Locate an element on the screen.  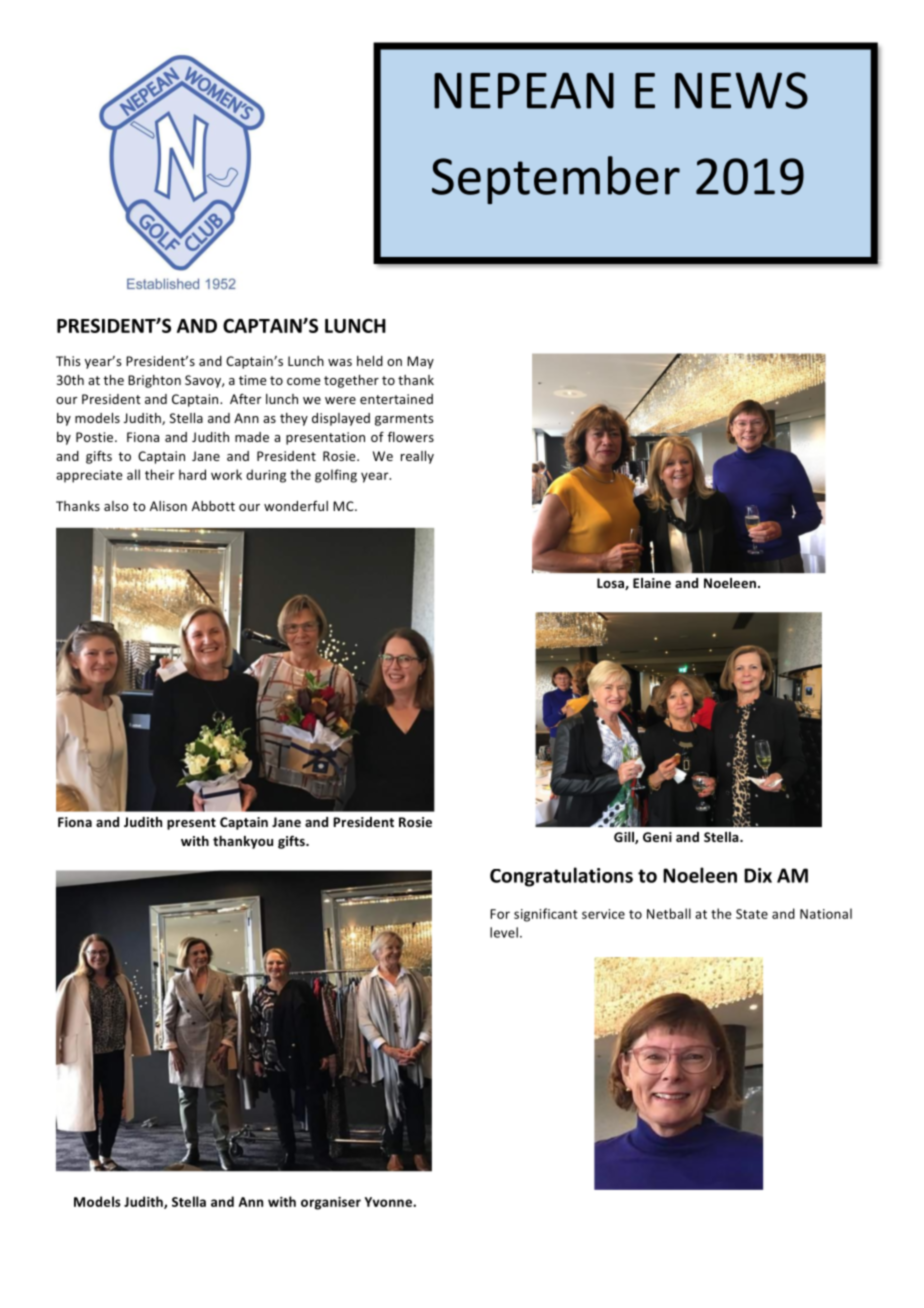
wonderful is located at coordinates (296, 506).
